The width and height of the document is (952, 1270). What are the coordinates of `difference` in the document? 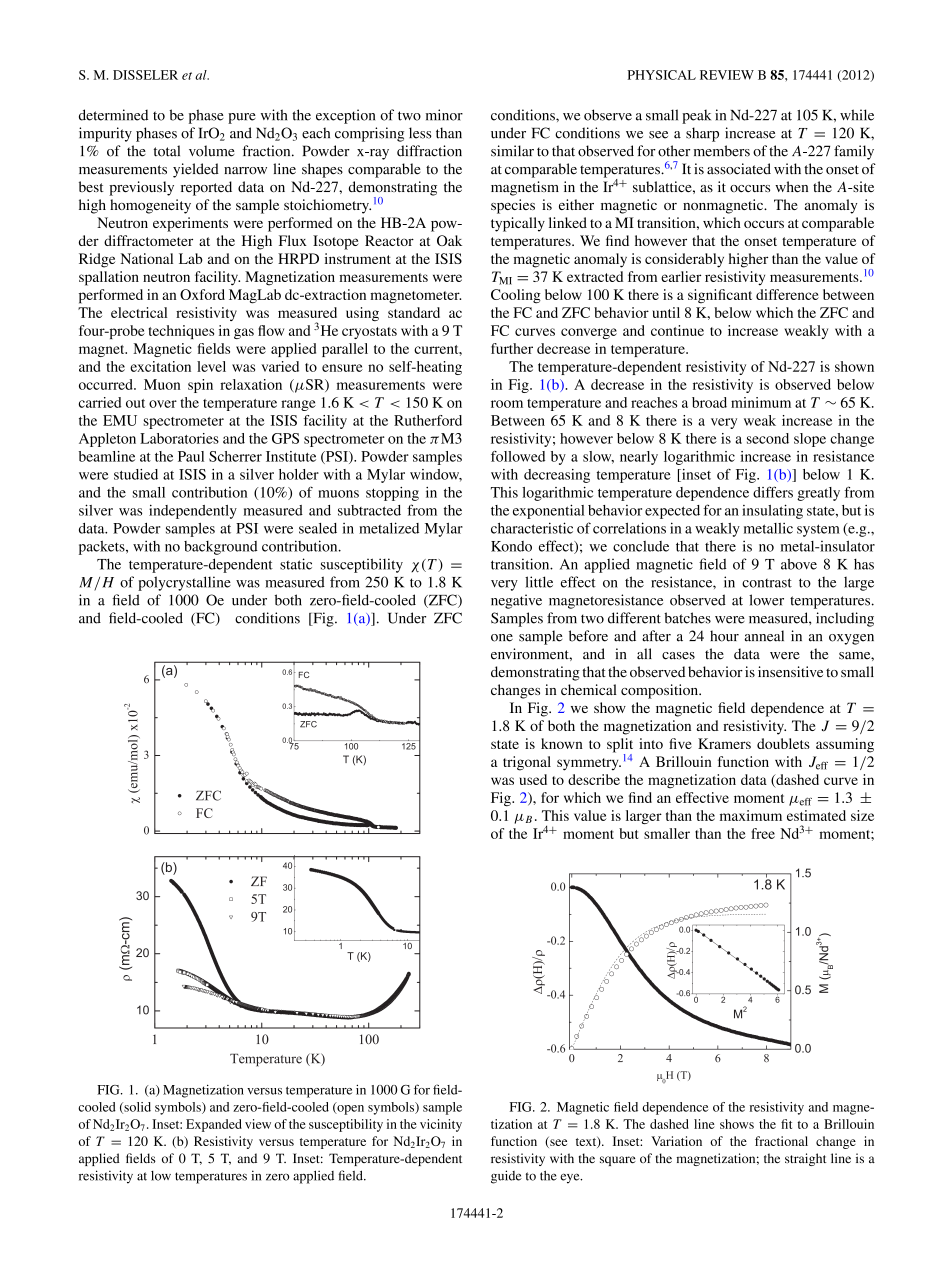 It's located at (787, 294).
